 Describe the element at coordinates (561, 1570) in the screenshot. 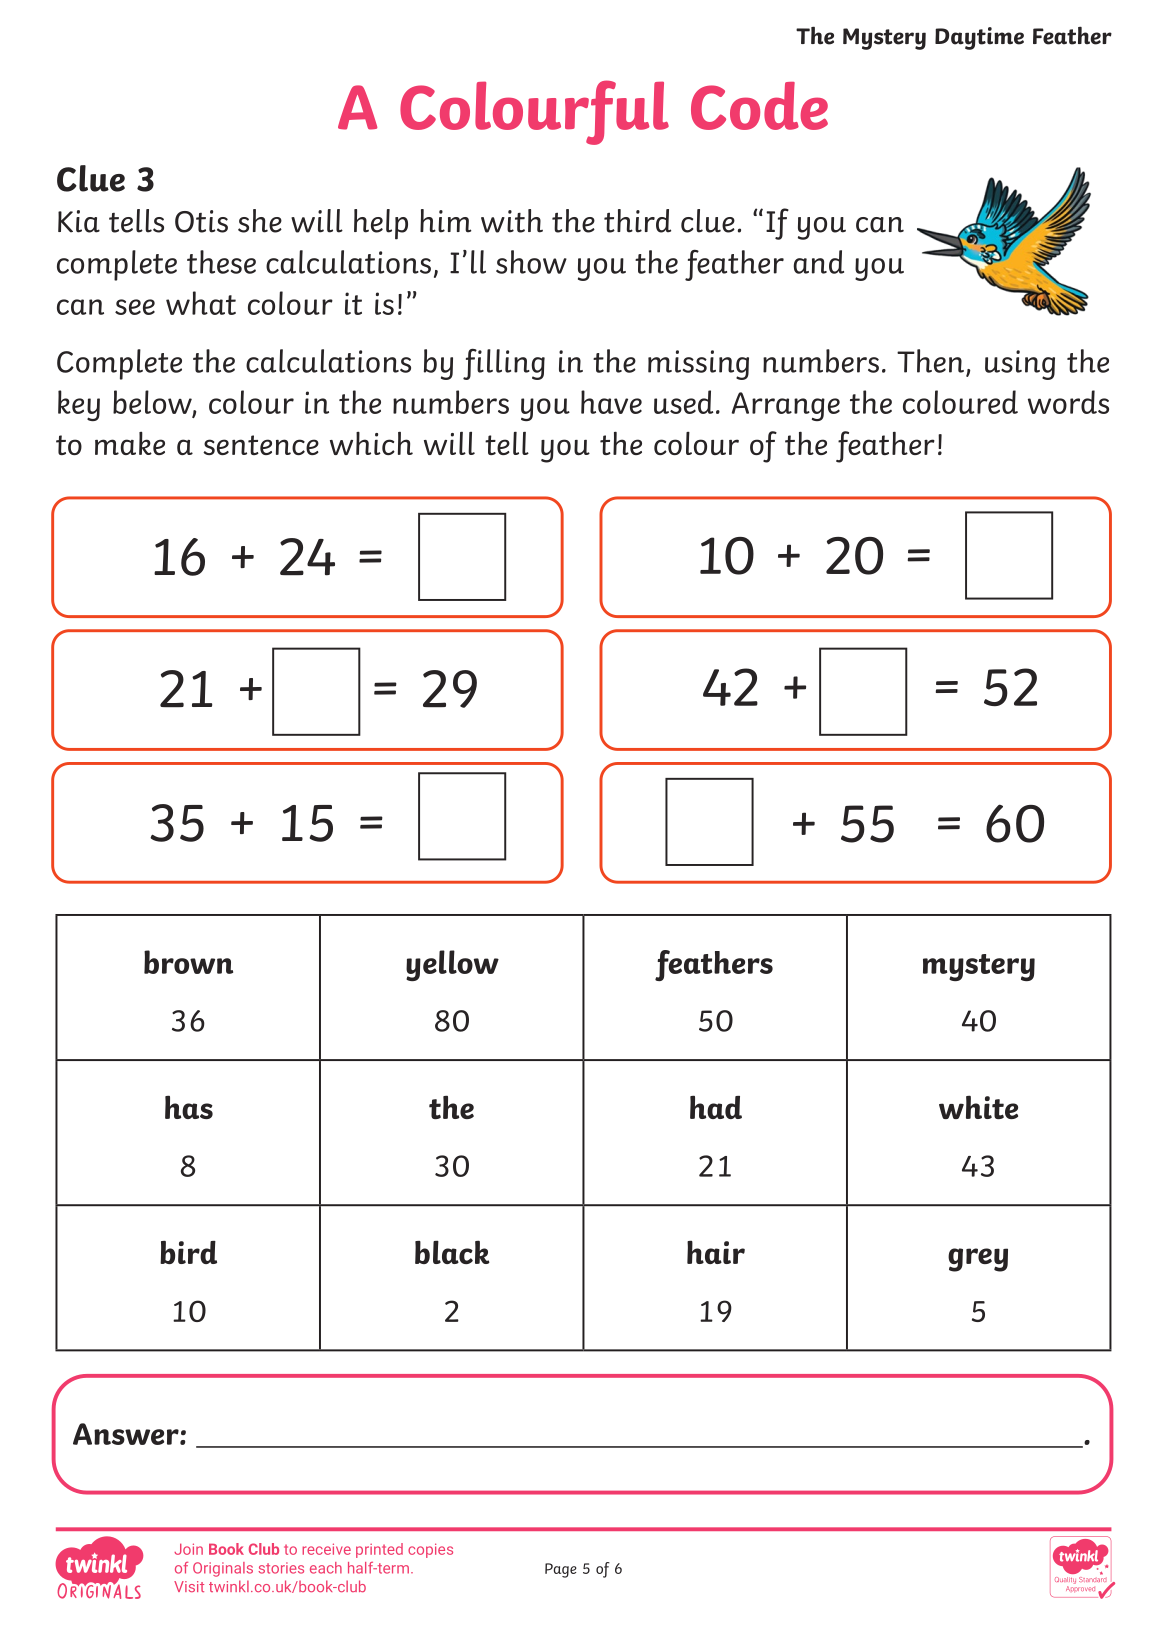

I see `Page` at that location.
